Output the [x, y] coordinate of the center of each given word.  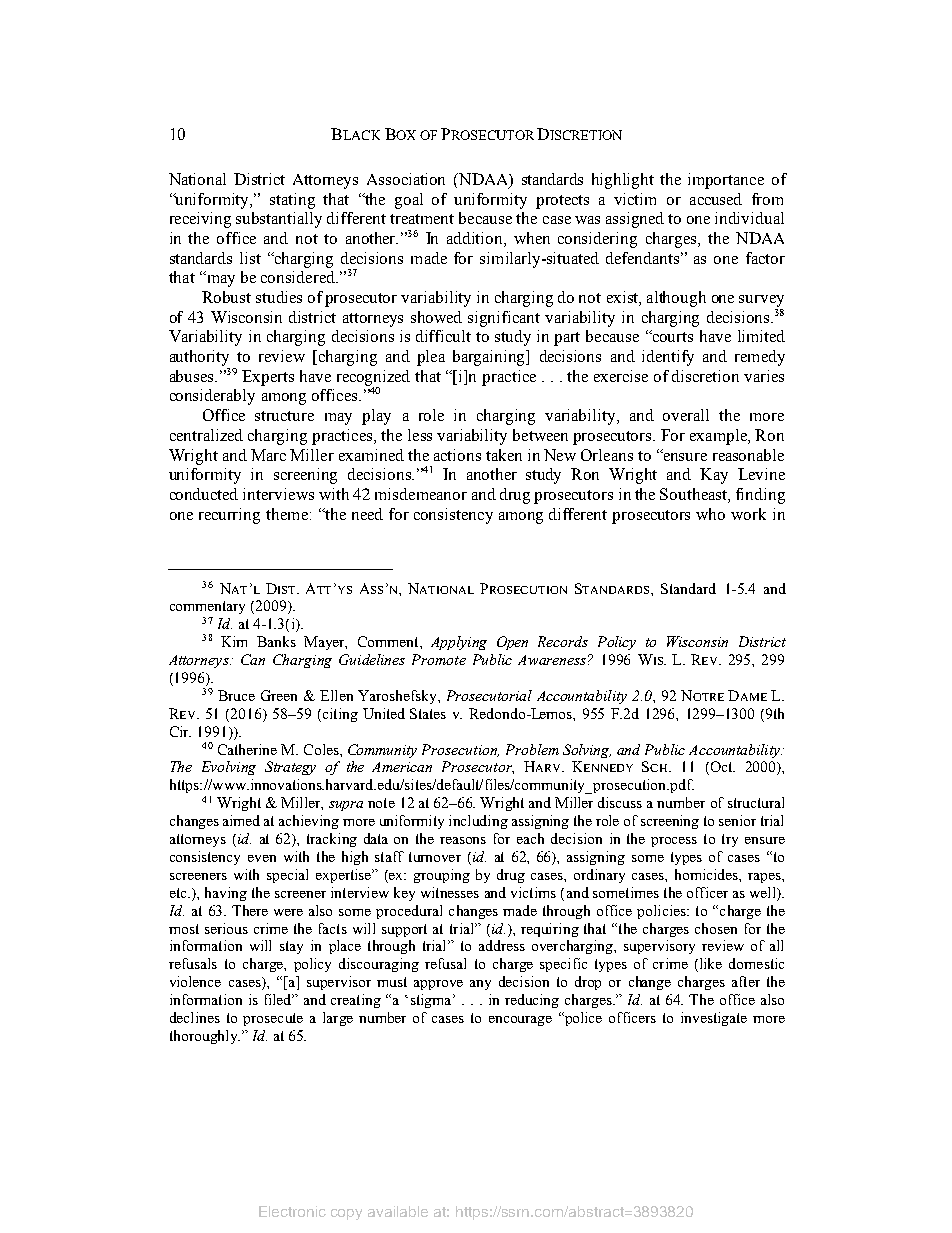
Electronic [292, 1211]
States [428, 713]
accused [716, 199]
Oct [721, 768]
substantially [279, 220]
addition [476, 239]
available [398, 1211]
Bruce [236, 695]
